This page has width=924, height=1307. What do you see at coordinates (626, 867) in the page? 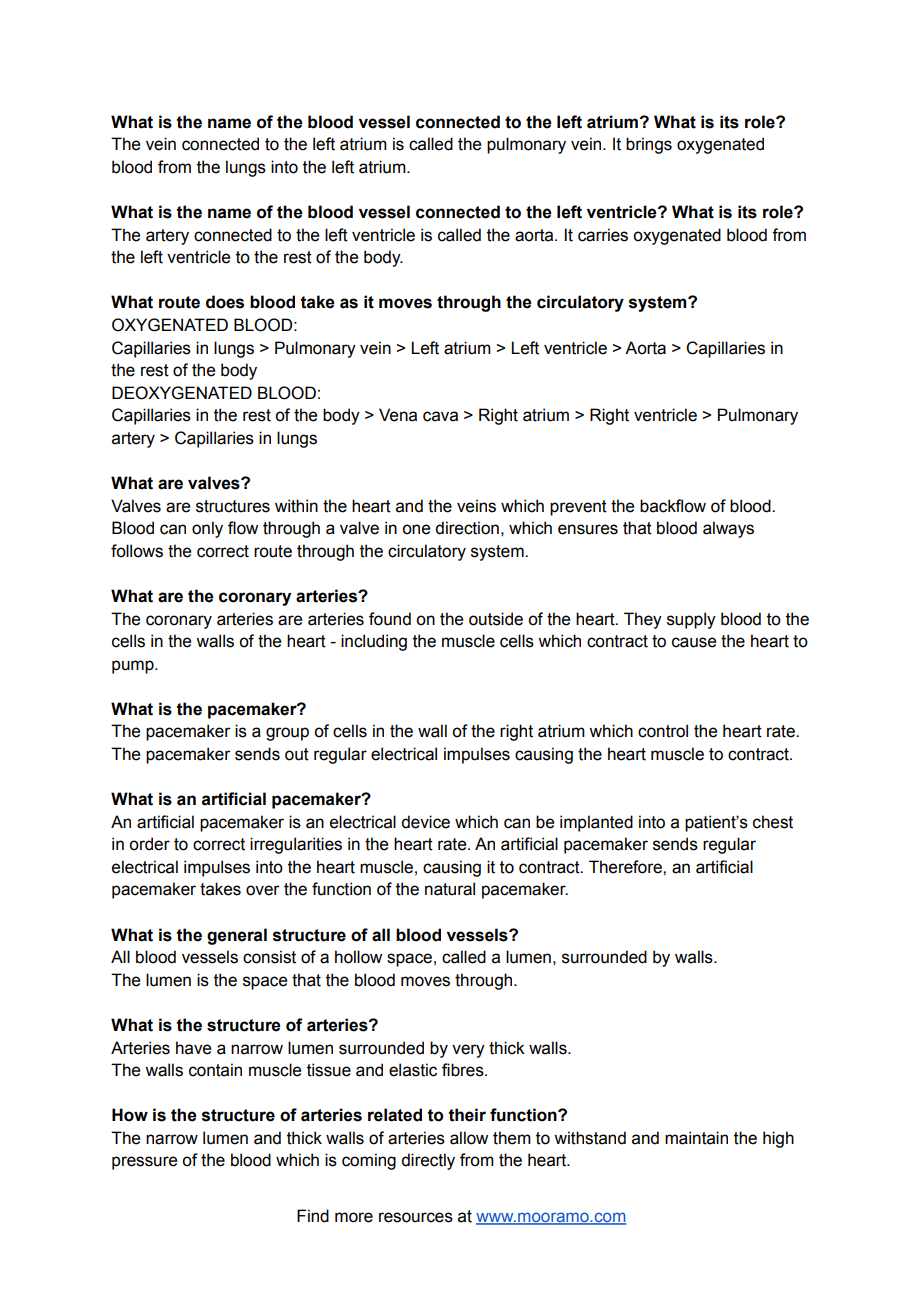
I see `Therefore` at bounding box center [626, 867].
